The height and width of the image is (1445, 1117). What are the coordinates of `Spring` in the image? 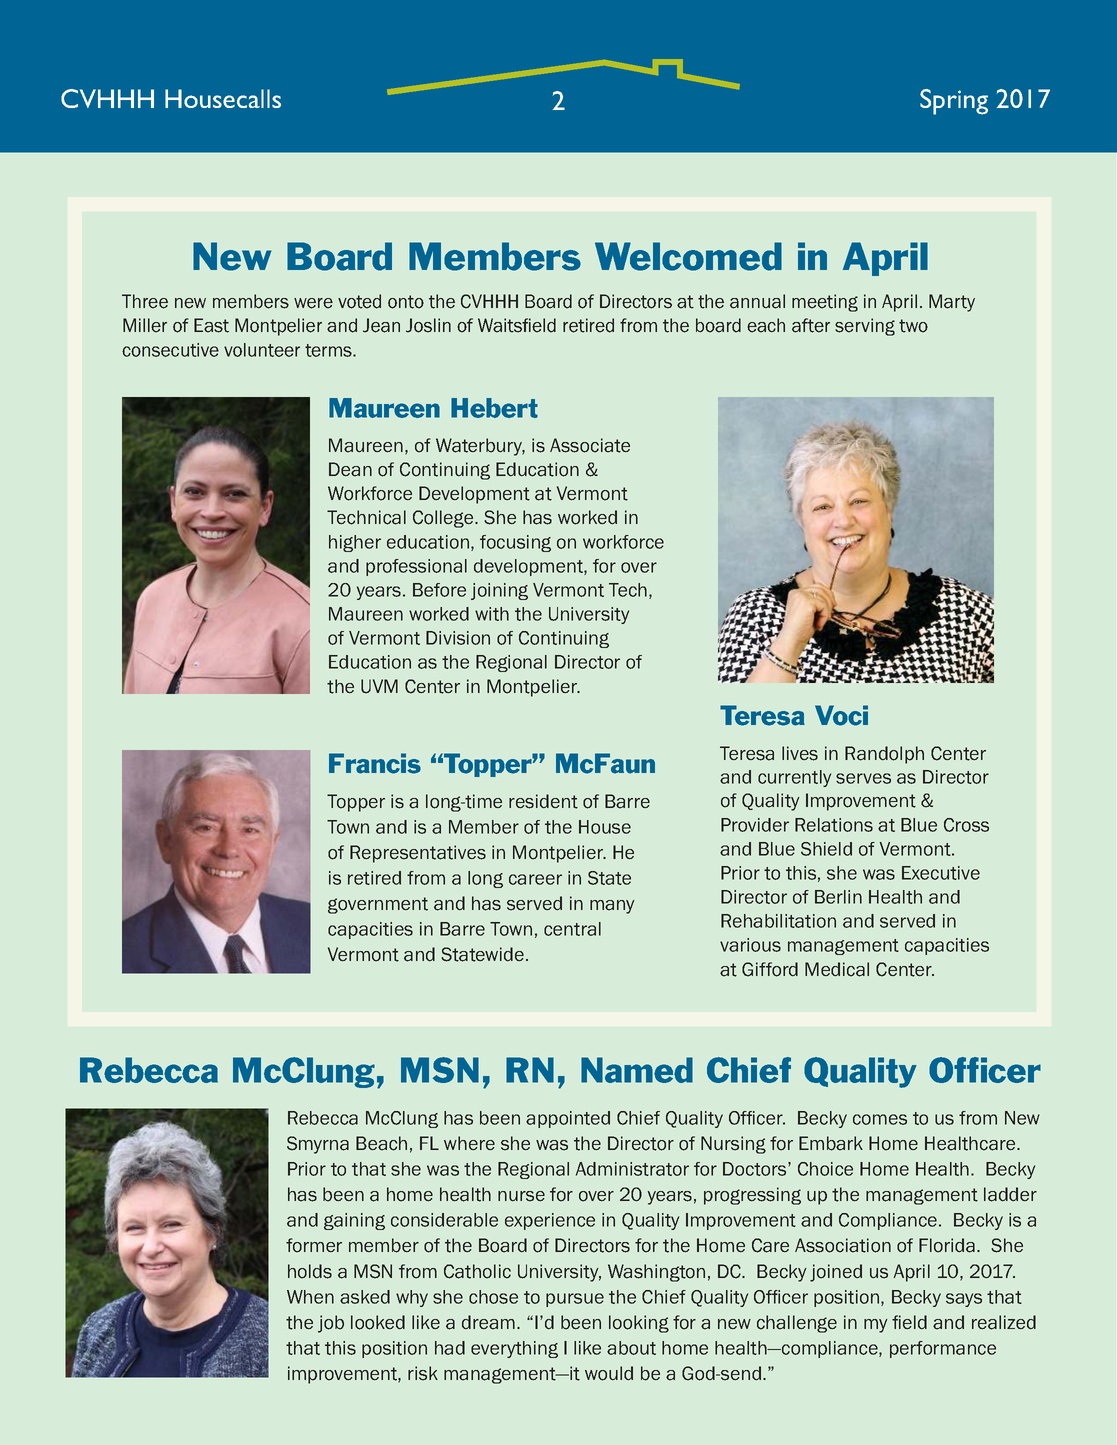 It's located at (954, 102).
